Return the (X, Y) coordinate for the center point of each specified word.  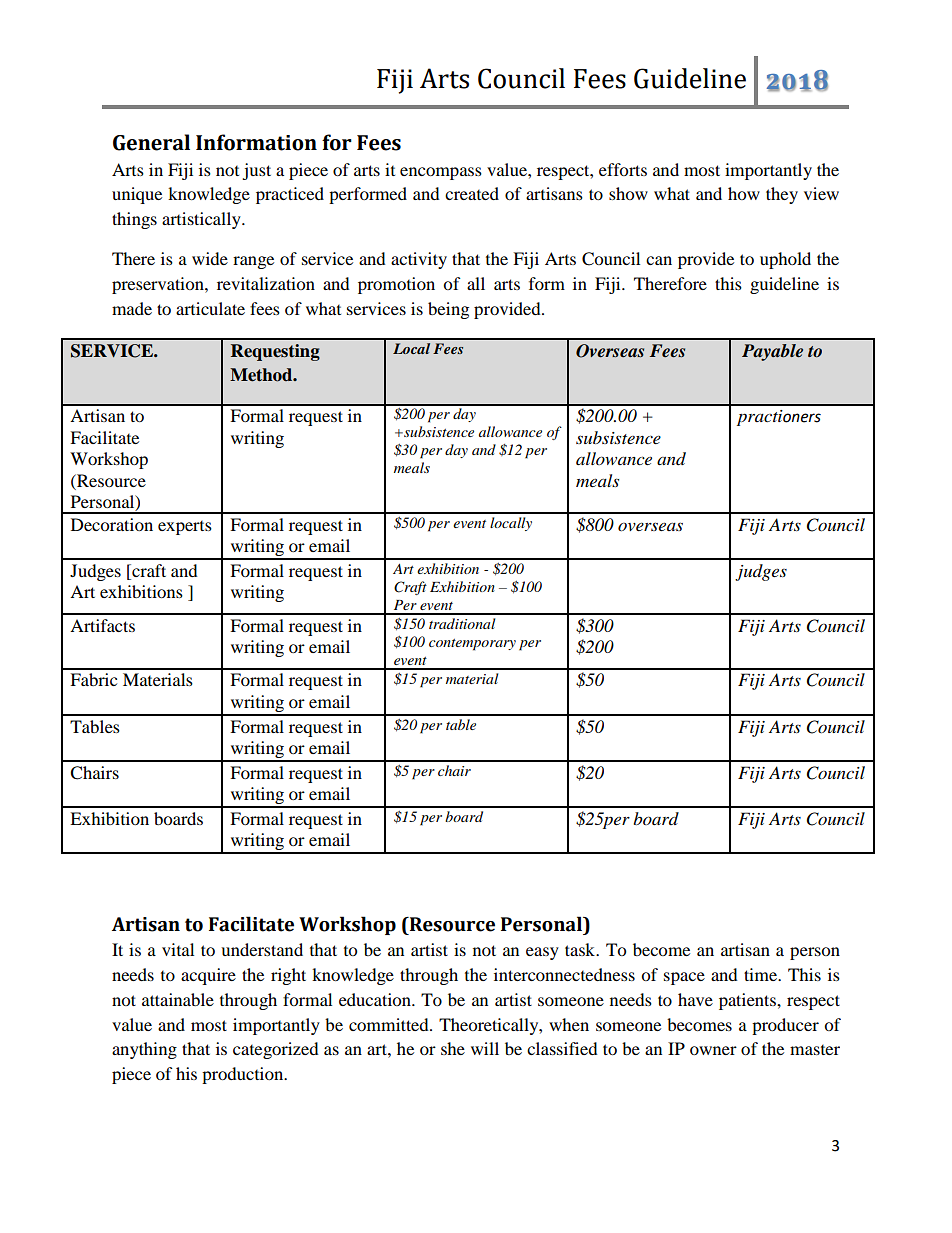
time (761, 974)
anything (144, 1050)
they (782, 195)
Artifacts (102, 625)
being (448, 310)
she (453, 1048)
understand (262, 949)
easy (542, 953)
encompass (441, 173)
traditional (462, 623)
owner (713, 1050)
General (151, 142)
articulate (210, 308)
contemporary (472, 645)
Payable (772, 352)
